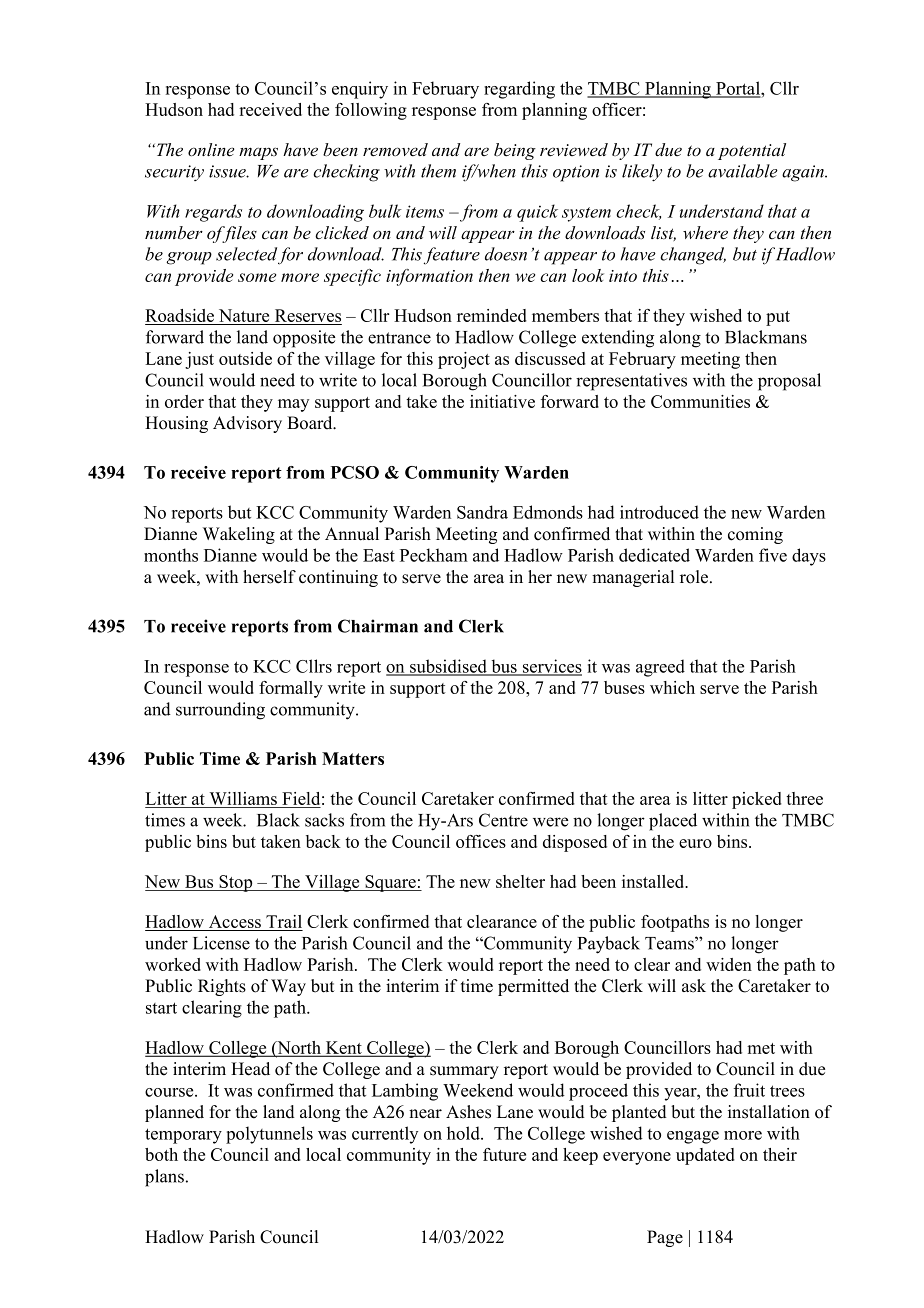 This image has width=924, height=1308. What do you see at coordinates (729, 964) in the image?
I see `widen` at bounding box center [729, 964].
